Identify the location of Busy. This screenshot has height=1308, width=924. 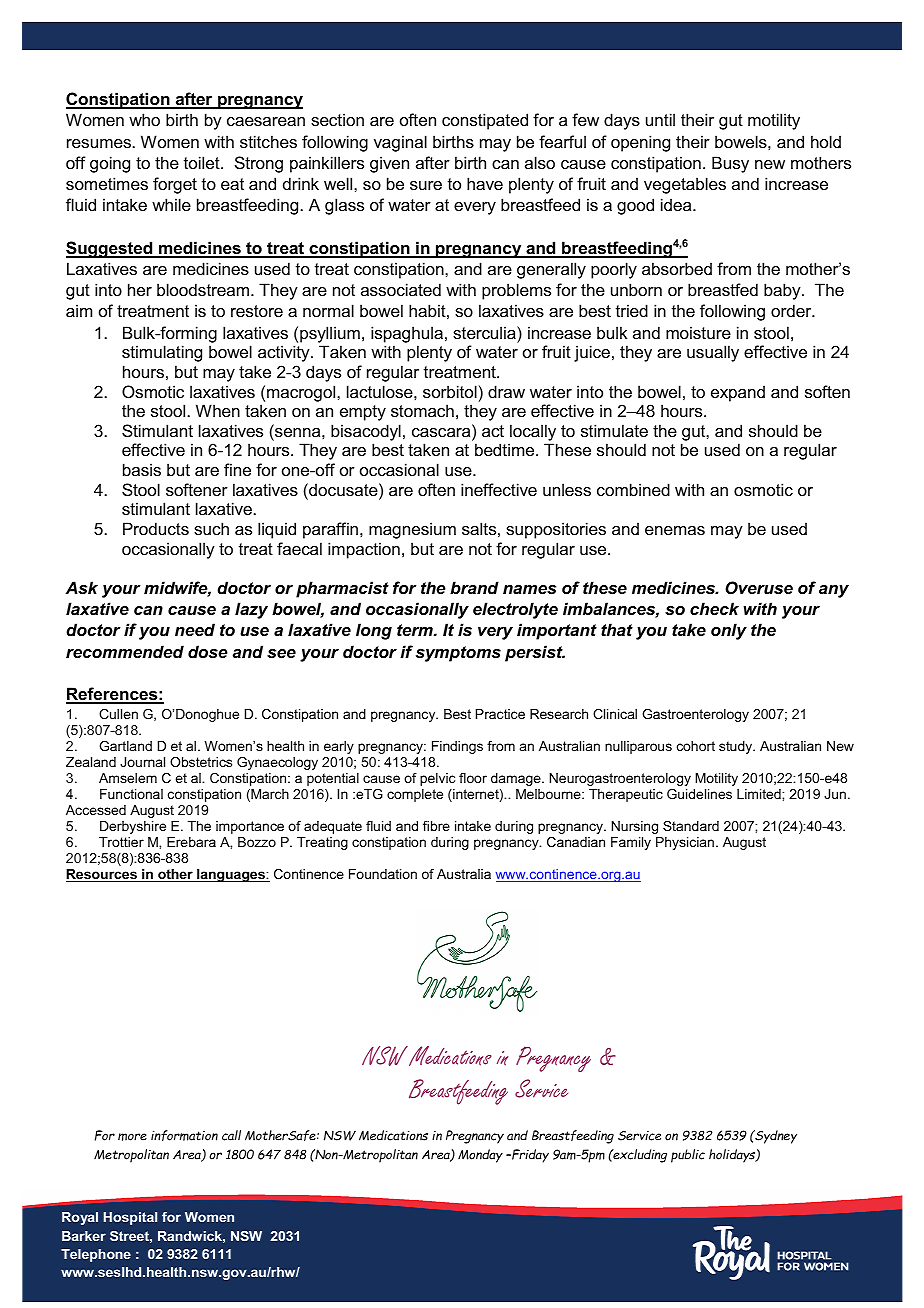
(730, 164).
